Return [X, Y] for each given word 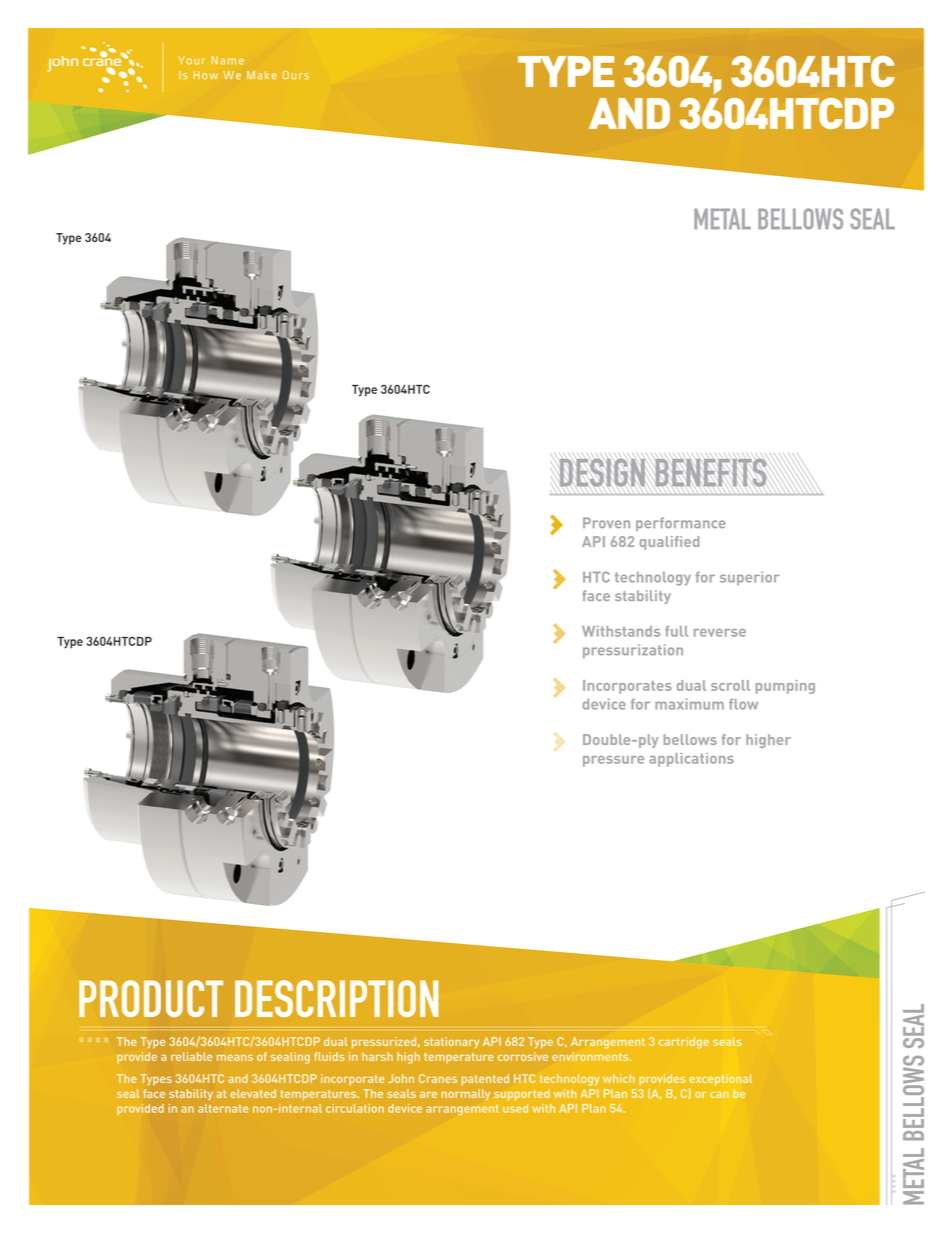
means [235, 1057]
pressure [613, 761]
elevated [253, 1093]
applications [691, 760]
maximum [689, 704]
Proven [606, 522]
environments [591, 1056]
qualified [669, 543]
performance [681, 524]
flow [743, 704]
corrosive [523, 1056]
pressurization [633, 651]
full [676, 631]
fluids [329, 1056]
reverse [720, 633]
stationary [451, 1043]
